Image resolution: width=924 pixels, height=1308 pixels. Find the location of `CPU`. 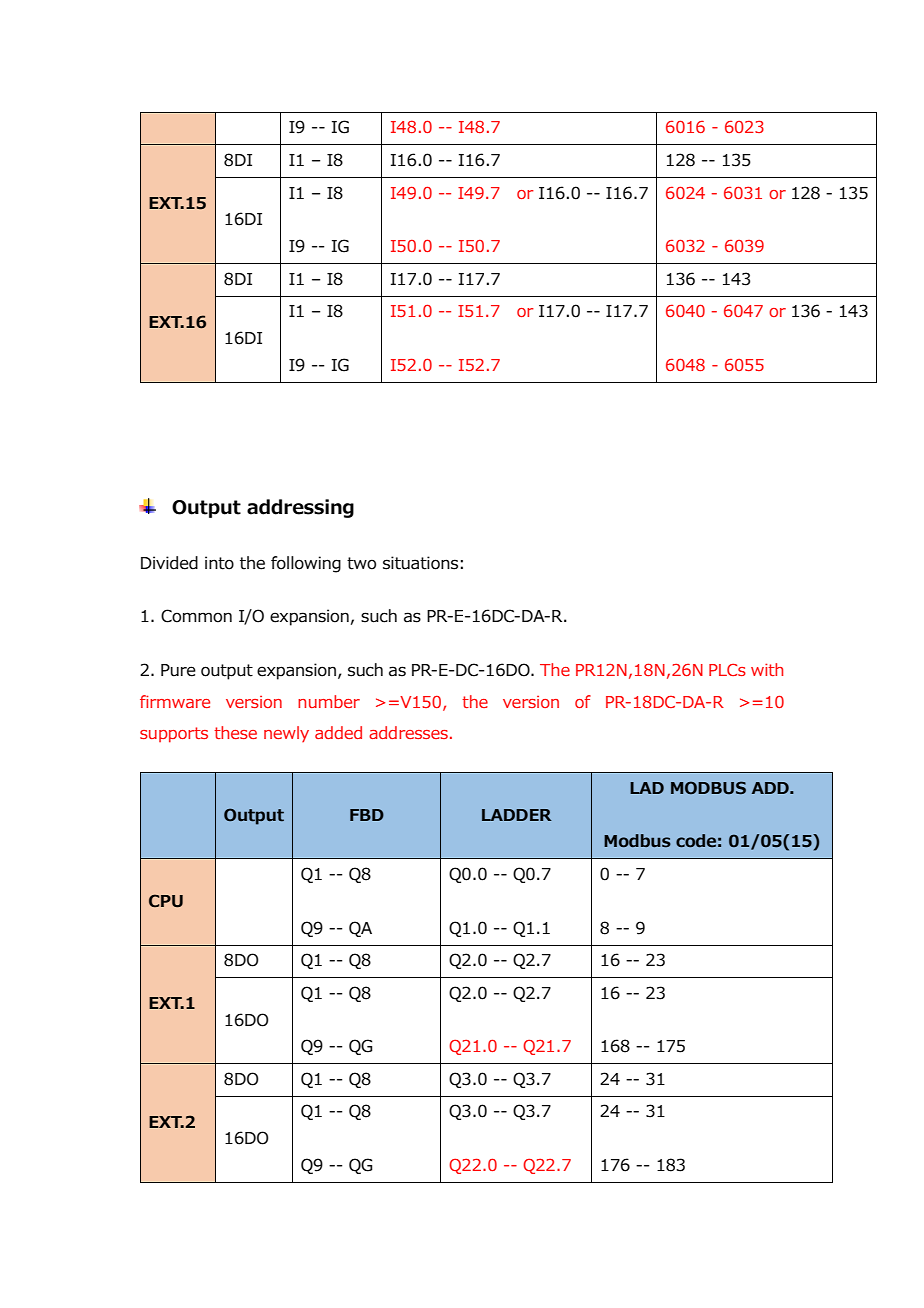

CPU is located at coordinates (166, 901).
